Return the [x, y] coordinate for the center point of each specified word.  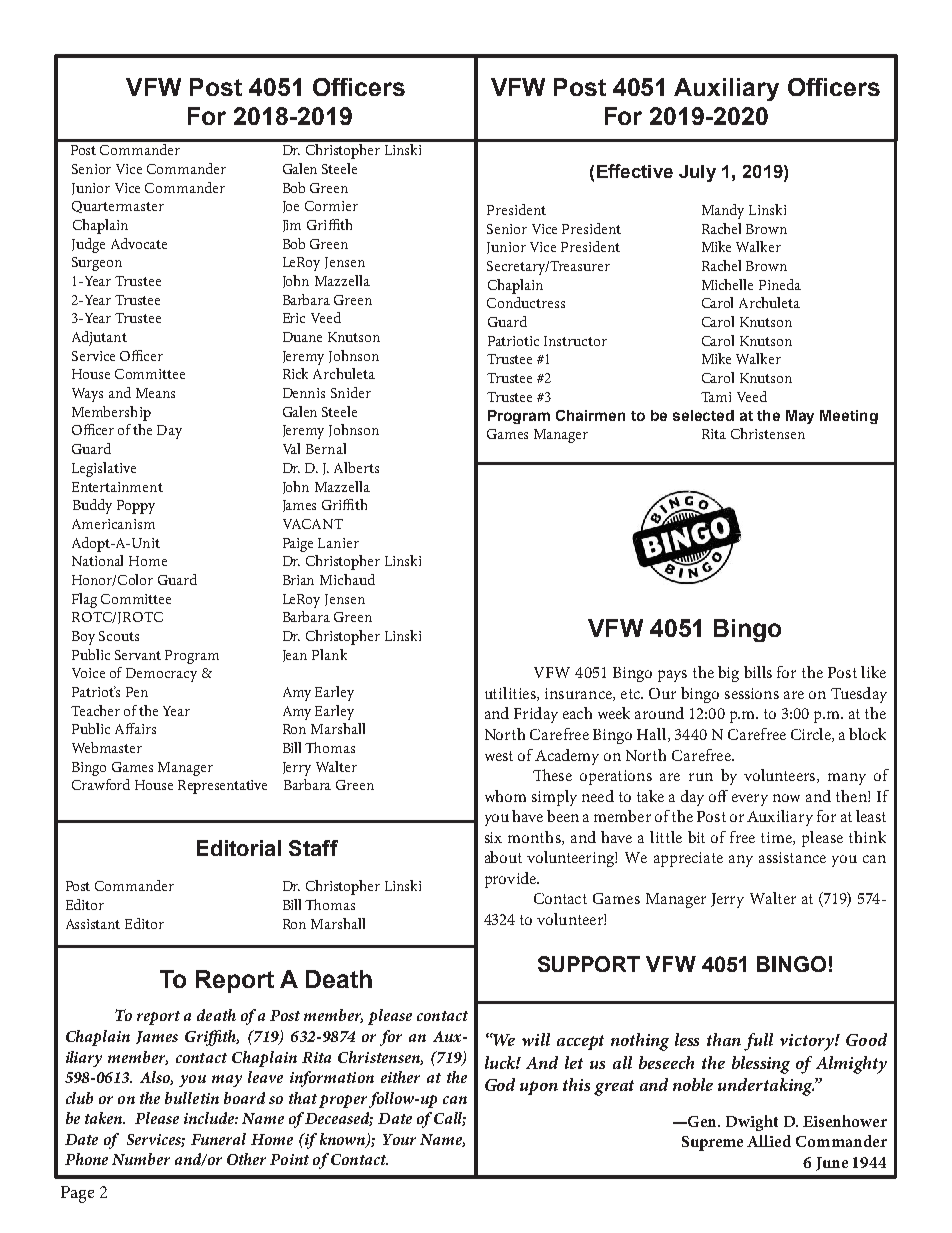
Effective [635, 171]
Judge [88, 245]
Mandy [723, 211]
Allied [769, 1141]
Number [141, 1159]
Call [450, 1119]
